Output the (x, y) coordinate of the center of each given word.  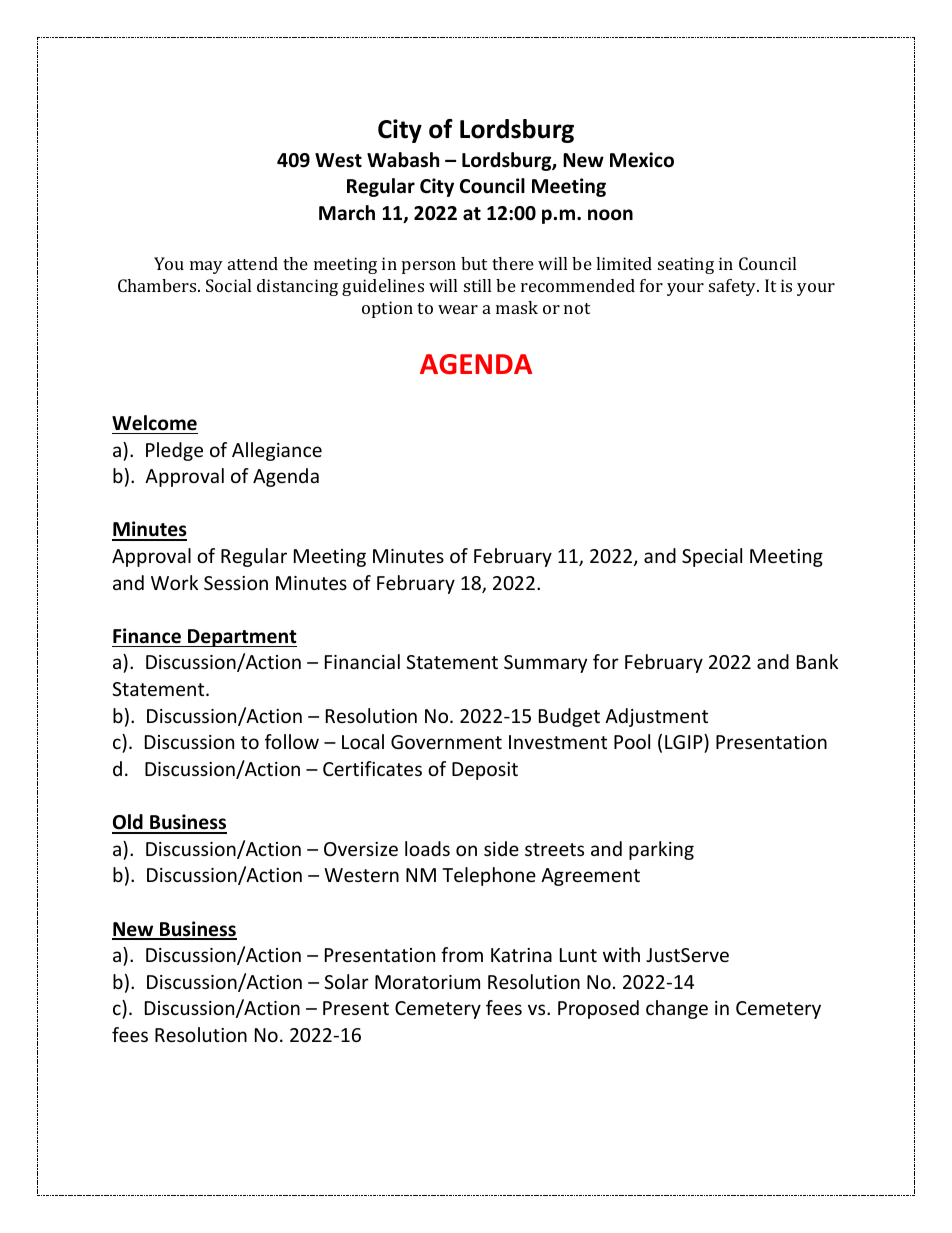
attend (253, 263)
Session (236, 583)
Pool (632, 741)
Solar (346, 981)
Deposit (485, 771)
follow (292, 741)
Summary (545, 664)
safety (734, 287)
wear (458, 309)
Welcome (154, 423)
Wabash (403, 160)
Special (712, 557)
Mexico (642, 160)
